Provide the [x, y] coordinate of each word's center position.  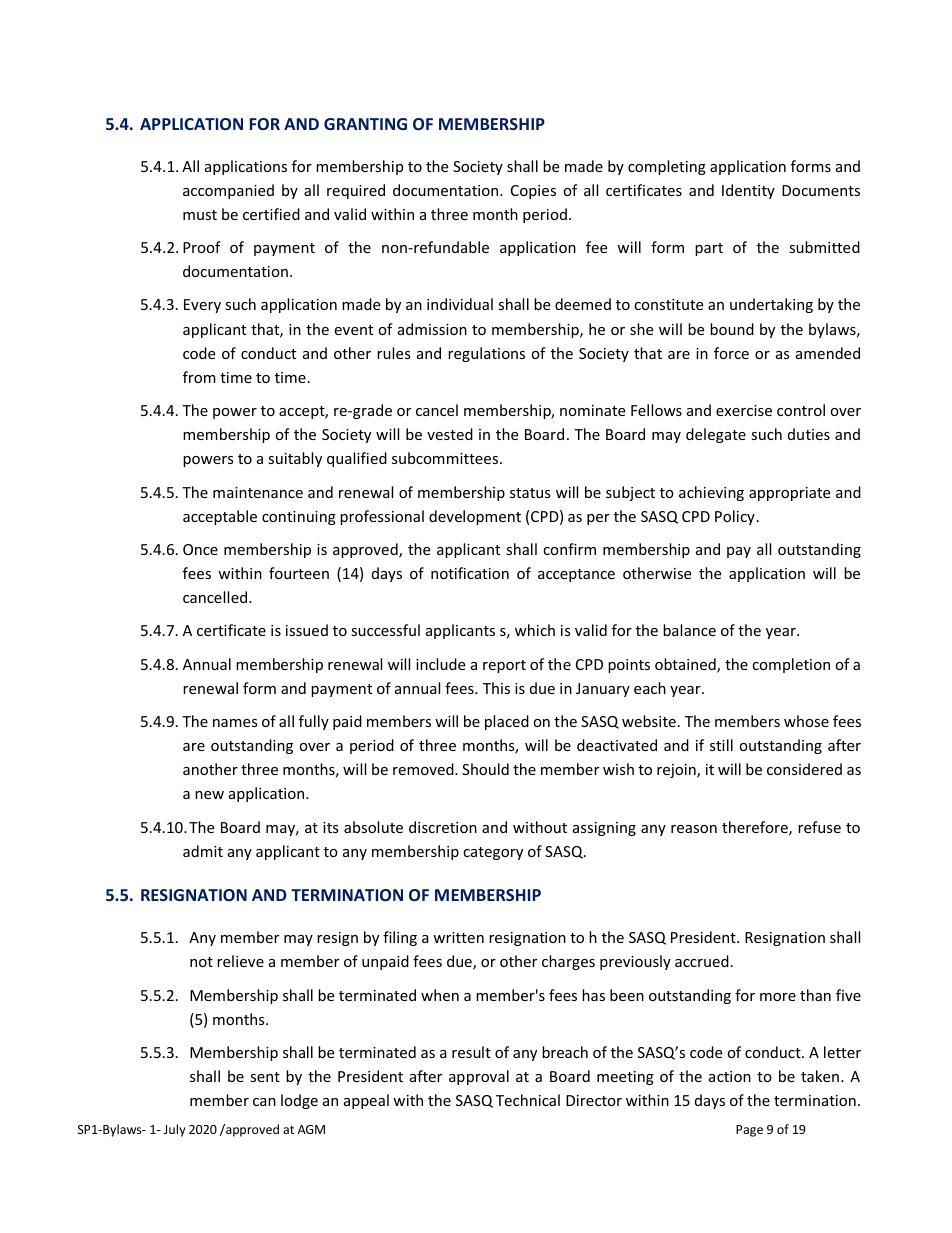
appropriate [789, 494]
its [331, 827]
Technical [528, 1100]
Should [485, 769]
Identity [748, 191]
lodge [299, 1101]
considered [804, 769]
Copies [533, 192]
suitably [295, 459]
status [530, 493]
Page [749, 1131]
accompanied [228, 191]
